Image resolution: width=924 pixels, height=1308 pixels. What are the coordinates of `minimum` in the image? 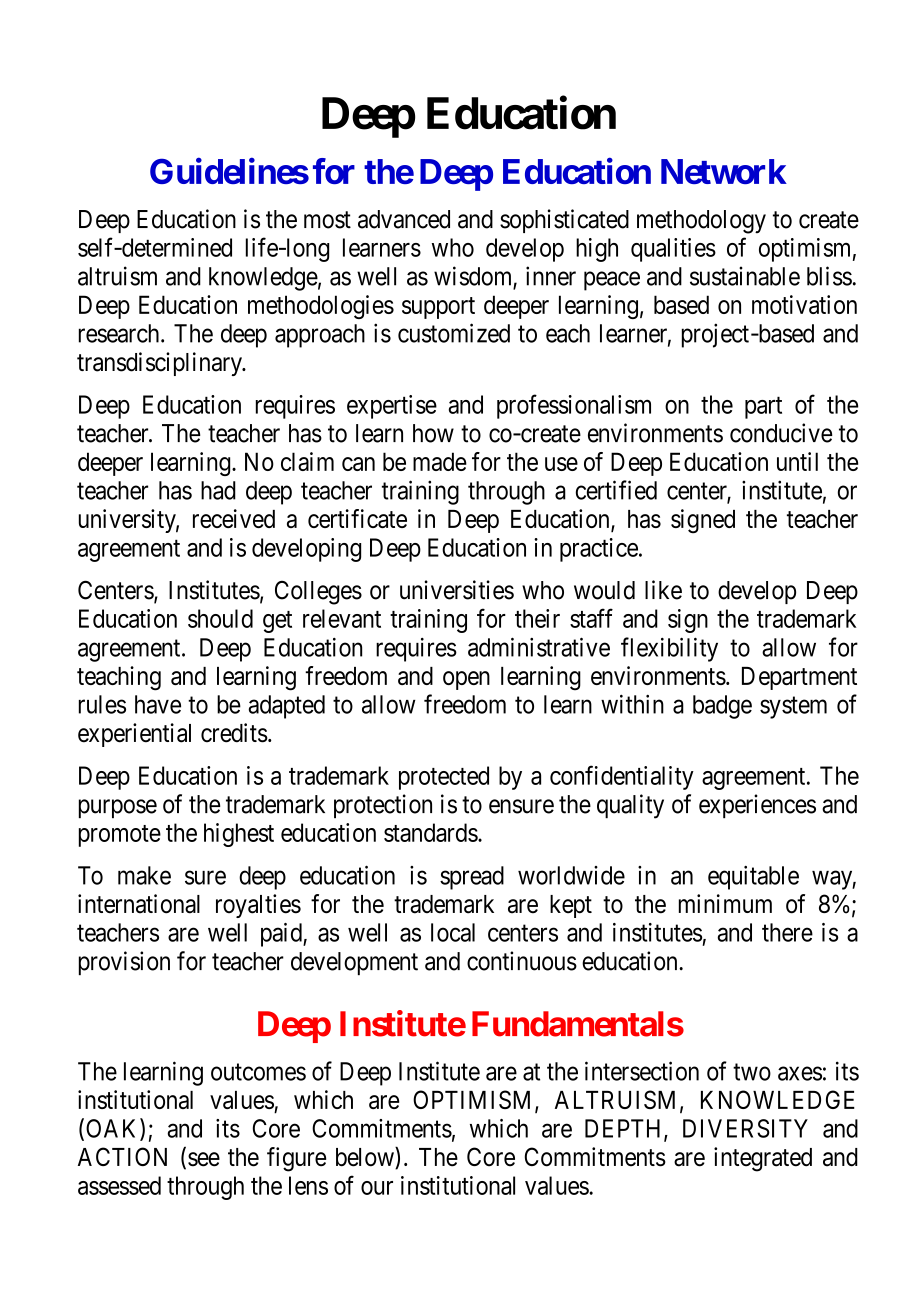 It's located at (725, 903).
